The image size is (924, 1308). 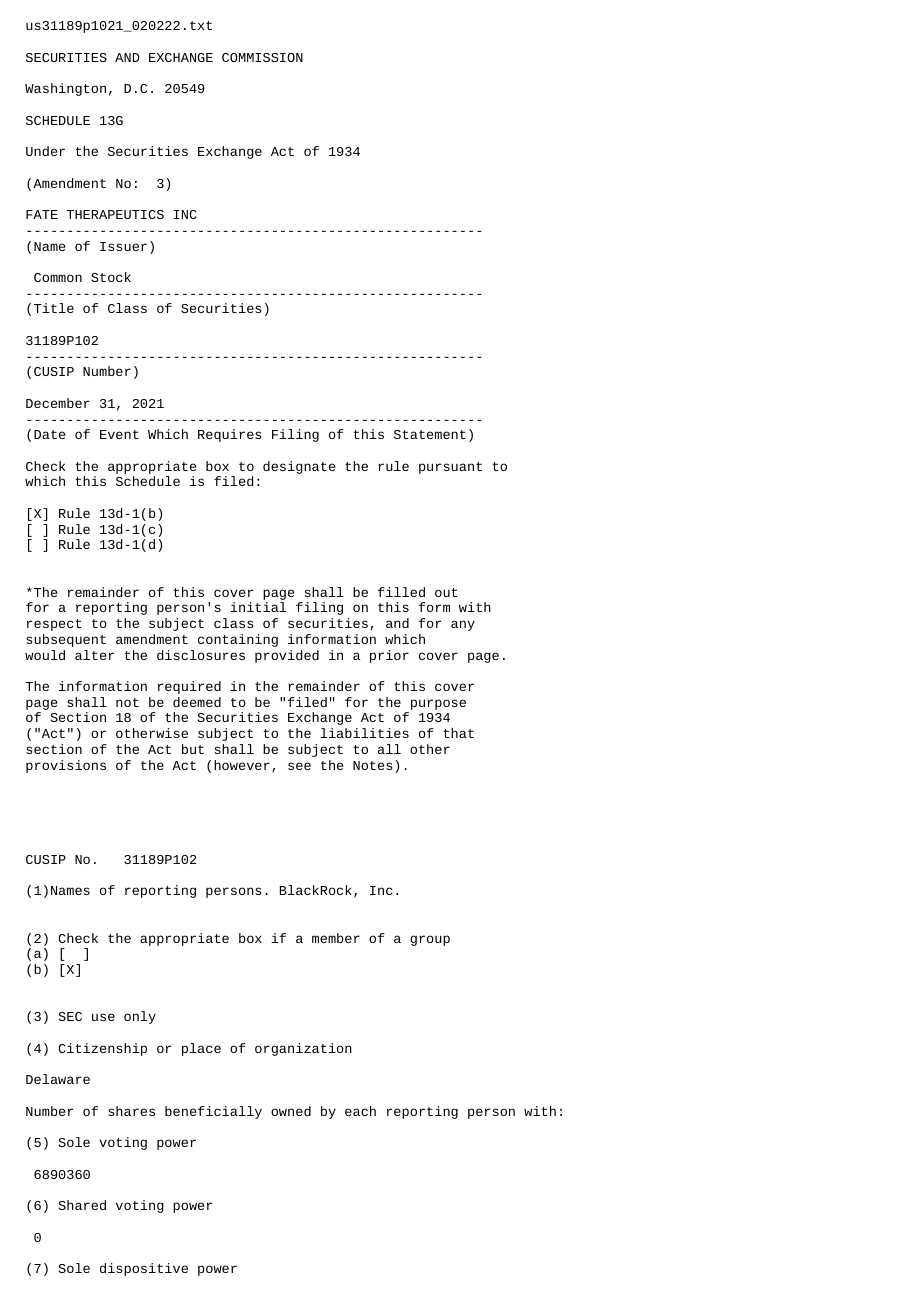 What do you see at coordinates (262, 57) in the page?
I see `COMMISSION` at bounding box center [262, 57].
